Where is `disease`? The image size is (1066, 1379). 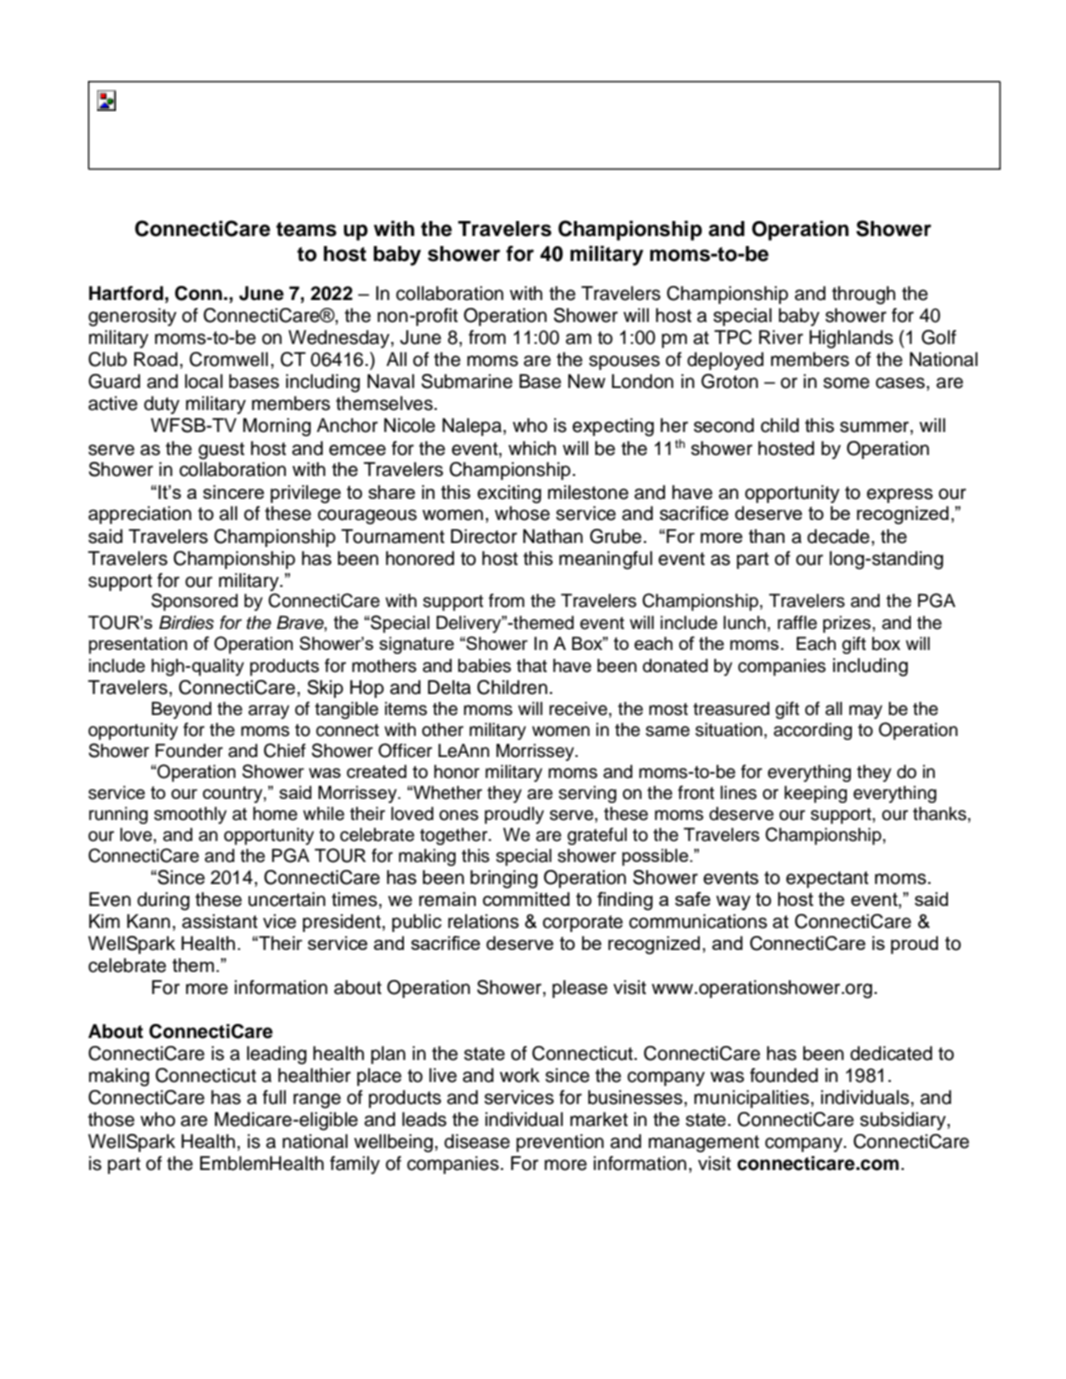
disease is located at coordinates (477, 1141).
